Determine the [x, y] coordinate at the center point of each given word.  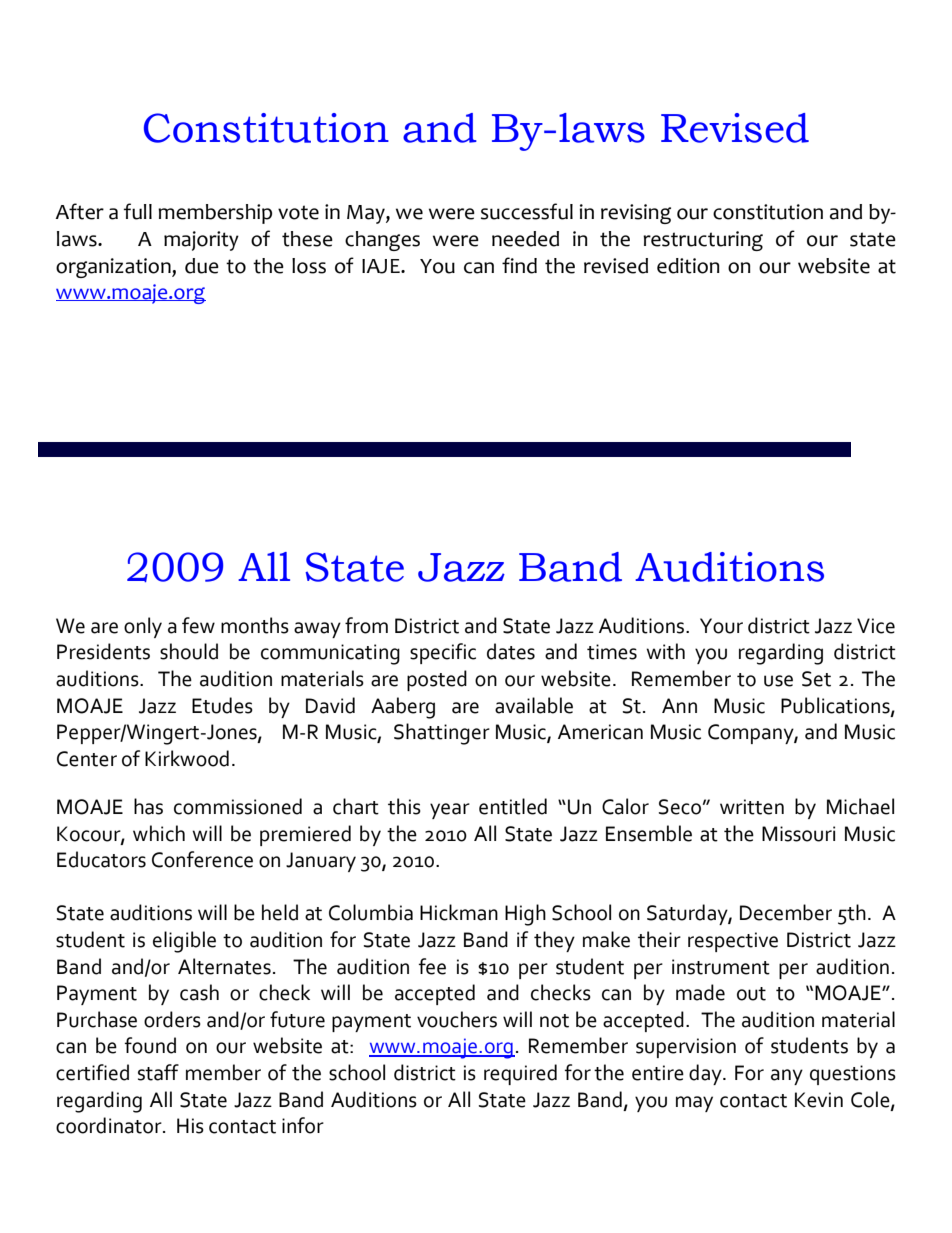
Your [721, 626]
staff [158, 1072]
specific [443, 653]
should [189, 651]
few [198, 625]
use [778, 681]
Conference [202, 859]
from [366, 625]
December [786, 912]
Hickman [459, 912]
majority [201, 241]
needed [525, 239]
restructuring [703, 241]
